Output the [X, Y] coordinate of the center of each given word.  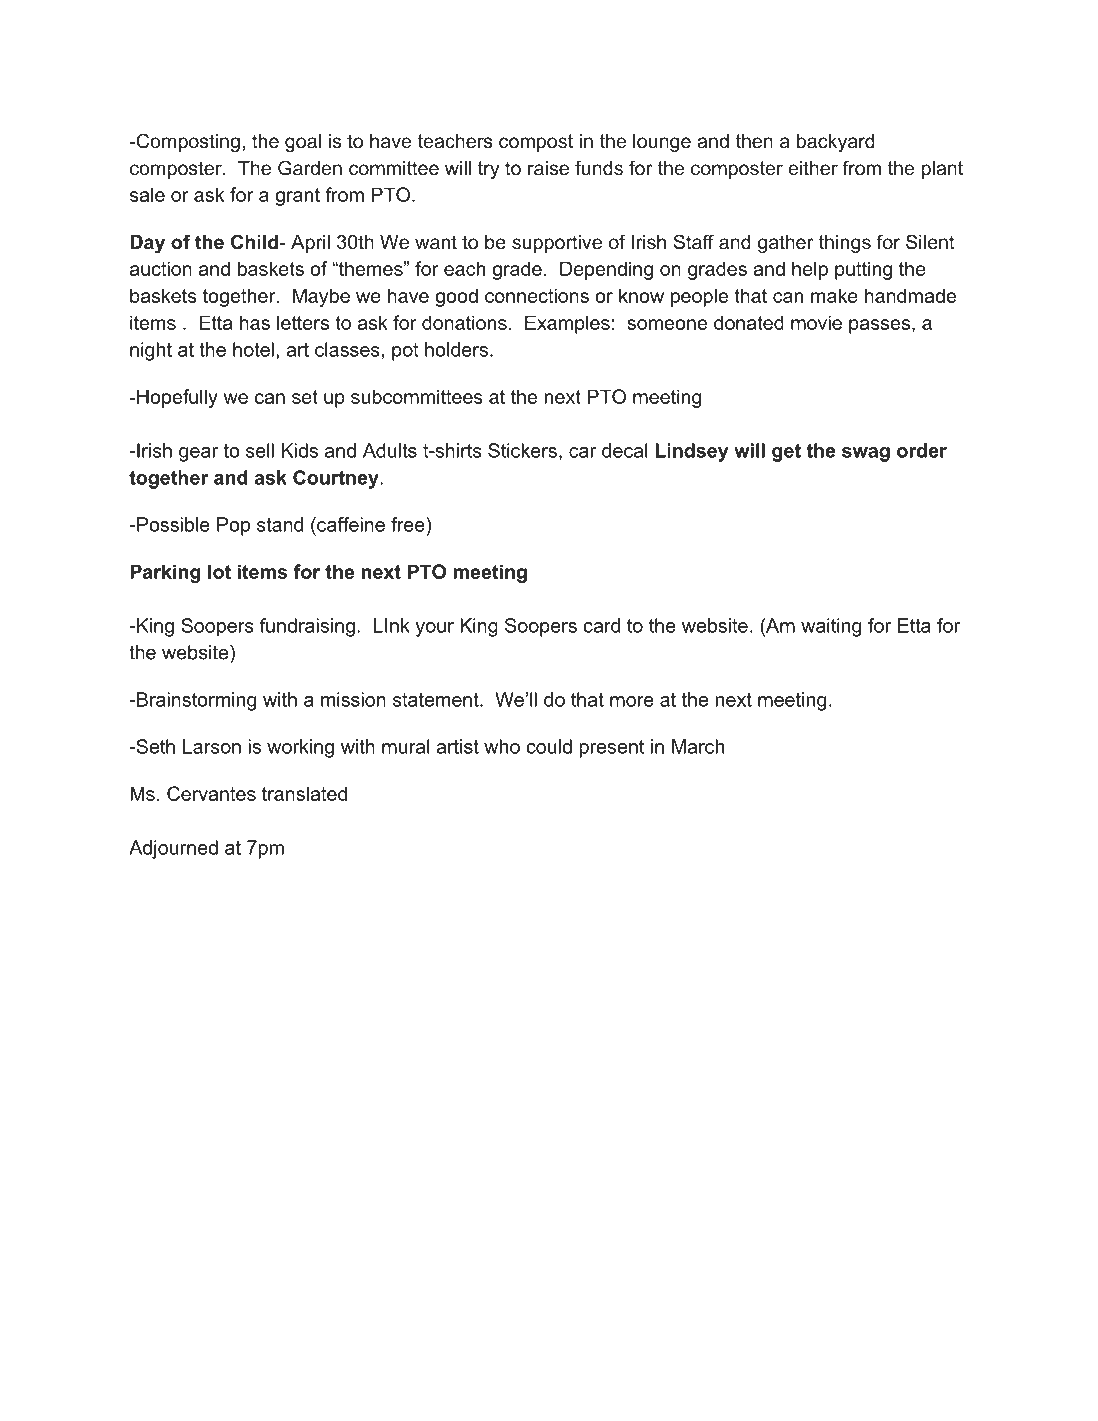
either [813, 168]
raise [548, 168]
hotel [253, 349]
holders [456, 349]
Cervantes [211, 793]
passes [879, 326]
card [601, 625]
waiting [831, 627]
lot [219, 571]
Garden [310, 168]
